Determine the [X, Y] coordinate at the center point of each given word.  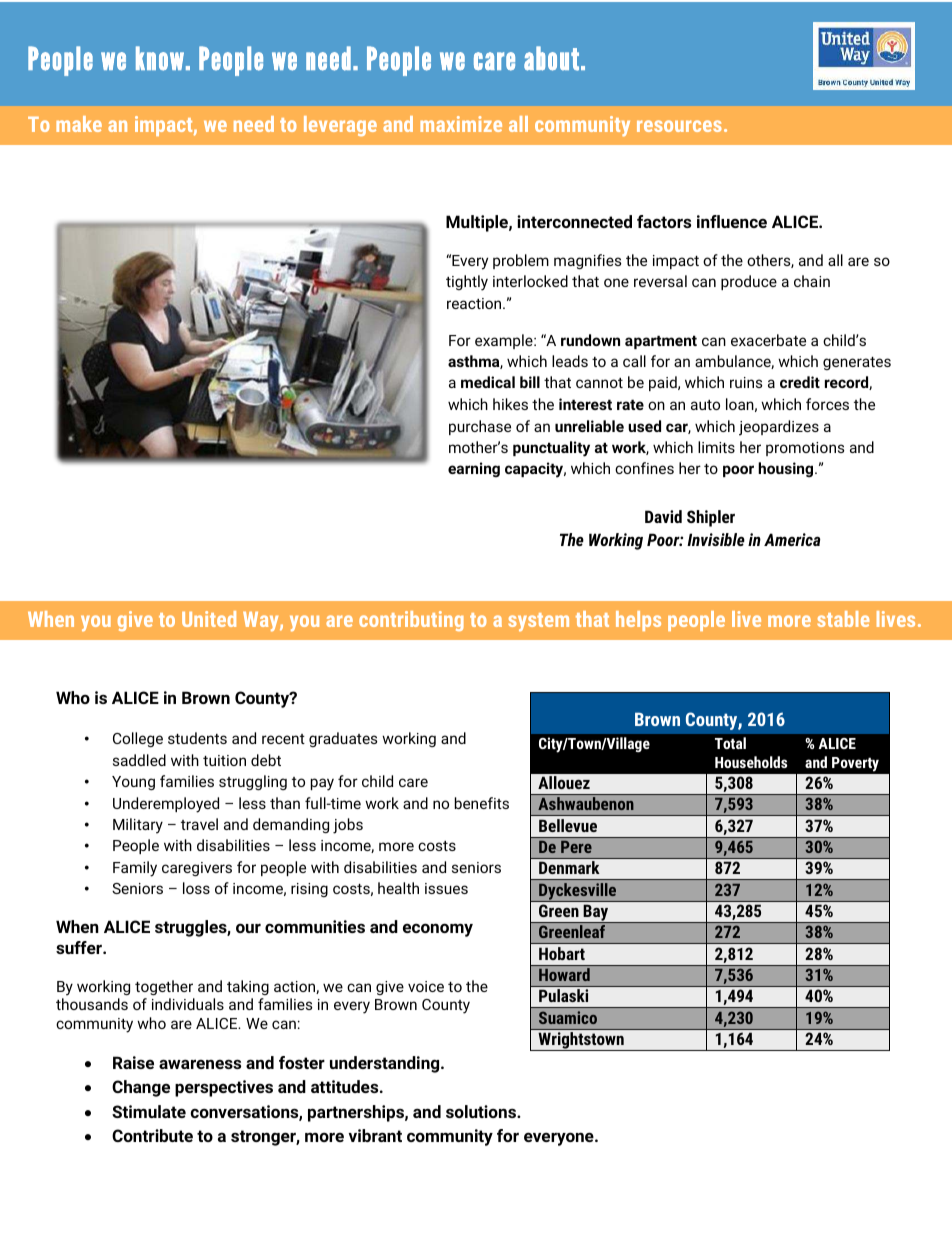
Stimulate [149, 1111]
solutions [482, 1111]
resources [679, 126]
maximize [461, 124]
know [160, 58]
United [209, 619]
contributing [411, 621]
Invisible [716, 539]
